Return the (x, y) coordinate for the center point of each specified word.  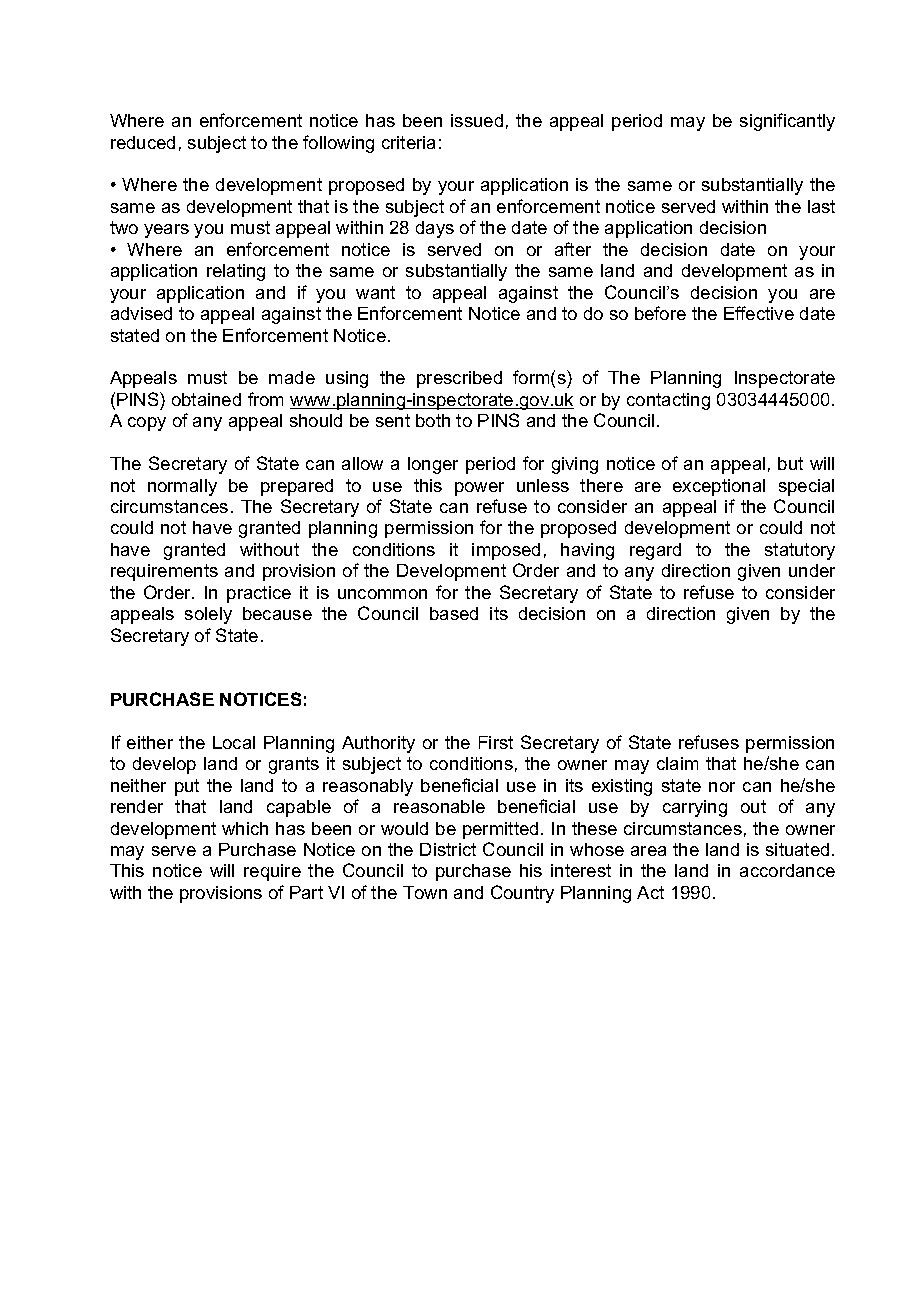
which (245, 828)
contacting (668, 401)
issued (477, 120)
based (454, 613)
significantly (787, 122)
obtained (206, 399)
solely (208, 615)
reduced (143, 142)
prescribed (459, 379)
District (448, 849)
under (812, 570)
